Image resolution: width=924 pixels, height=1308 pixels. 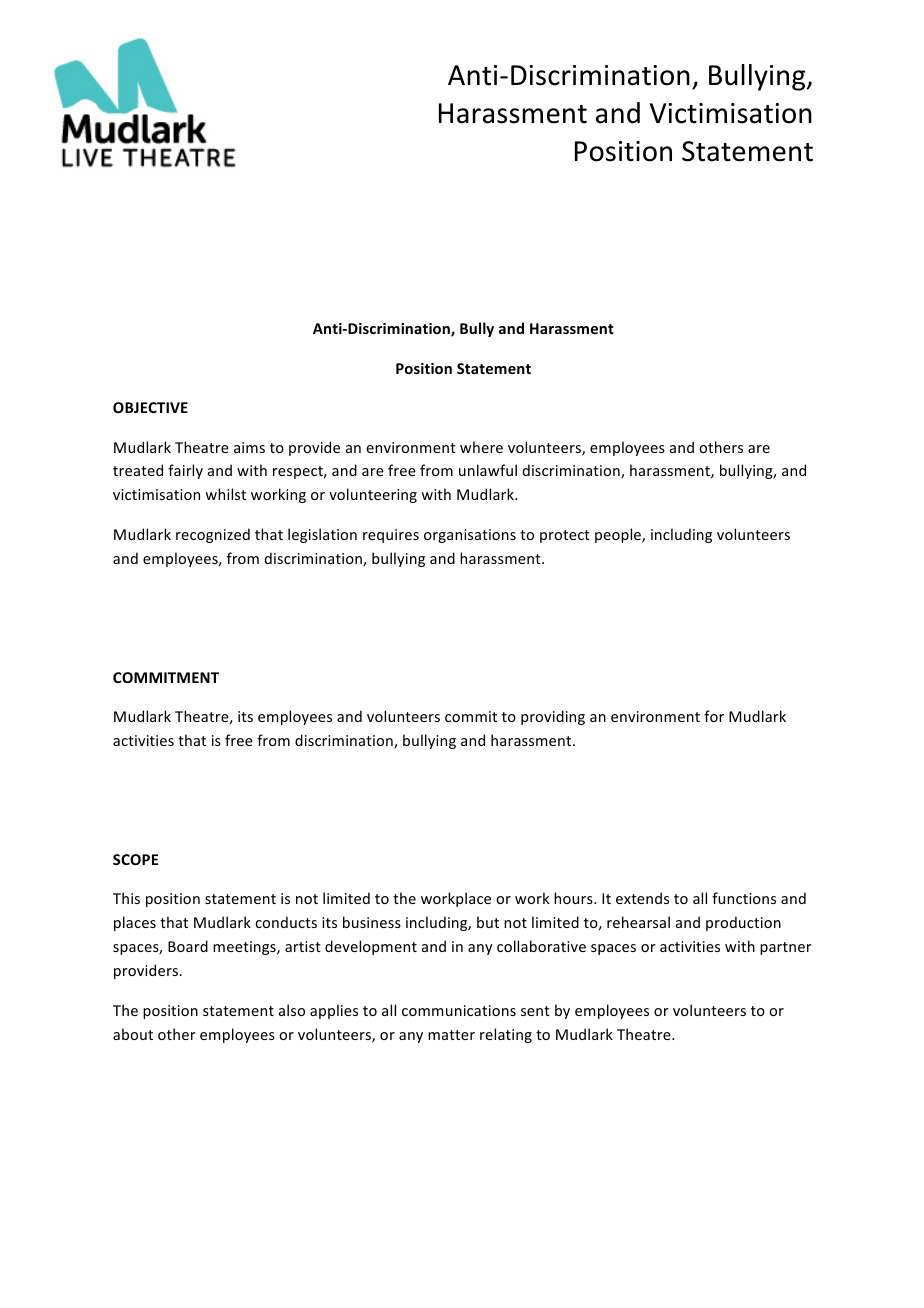 What do you see at coordinates (786, 948) in the screenshot?
I see `partner` at bounding box center [786, 948].
